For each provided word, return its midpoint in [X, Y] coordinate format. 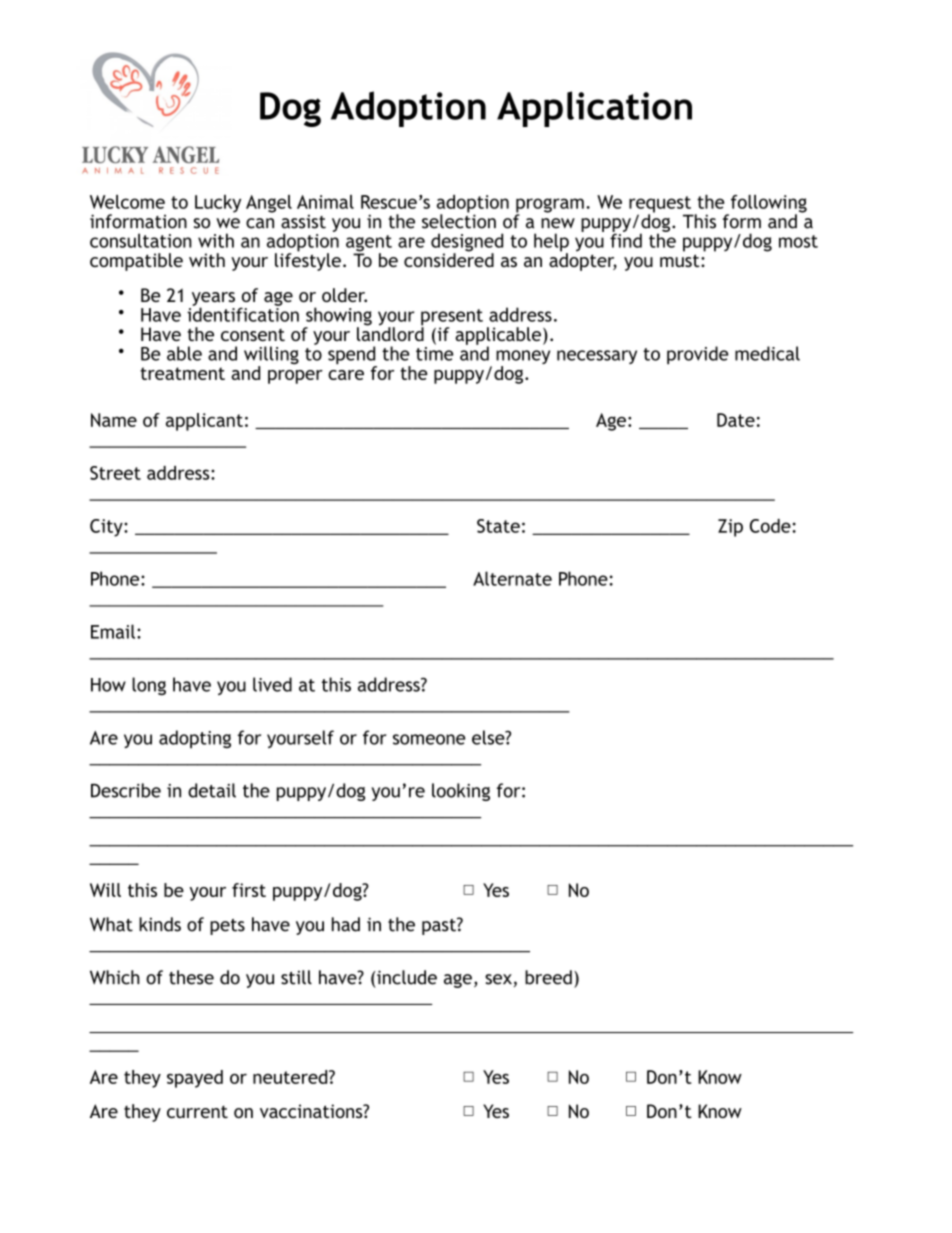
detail [212, 790]
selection [459, 220]
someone [429, 739]
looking [461, 792]
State [498, 526]
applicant [204, 422]
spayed [195, 1079]
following [769, 205]
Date [736, 420]
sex [498, 979]
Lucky [218, 204]
